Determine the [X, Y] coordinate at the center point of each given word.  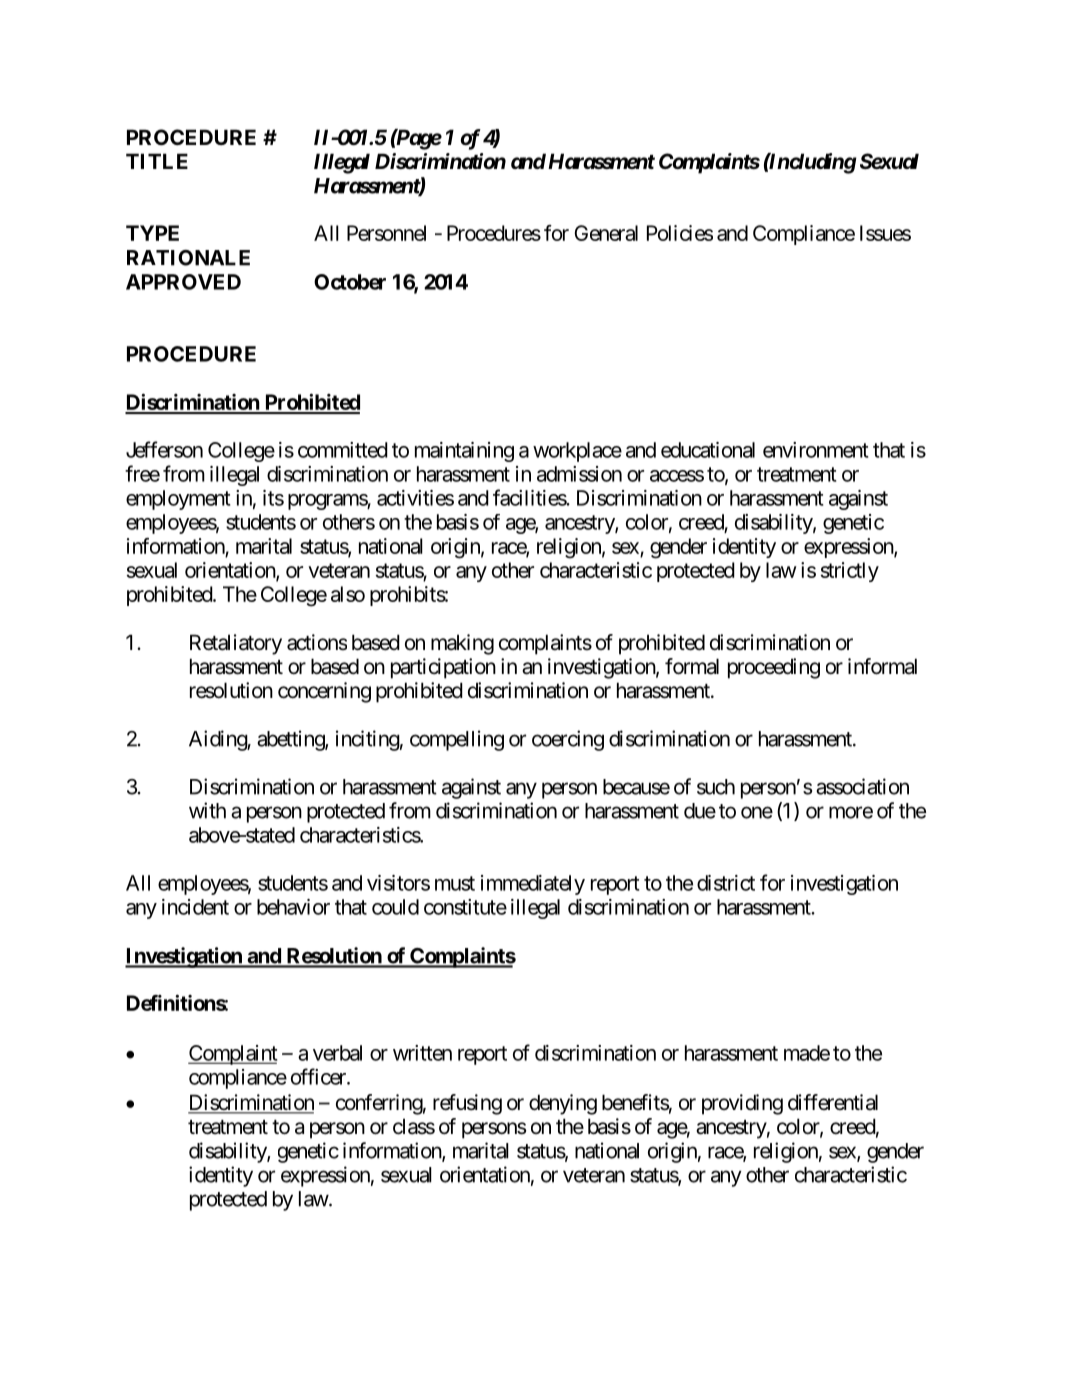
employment [178, 500]
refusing [467, 1104]
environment [815, 450]
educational [708, 450]
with [207, 810]
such [716, 787]
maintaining [464, 452]
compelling [457, 740]
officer [319, 1076]
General [606, 233]
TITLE [157, 161]
